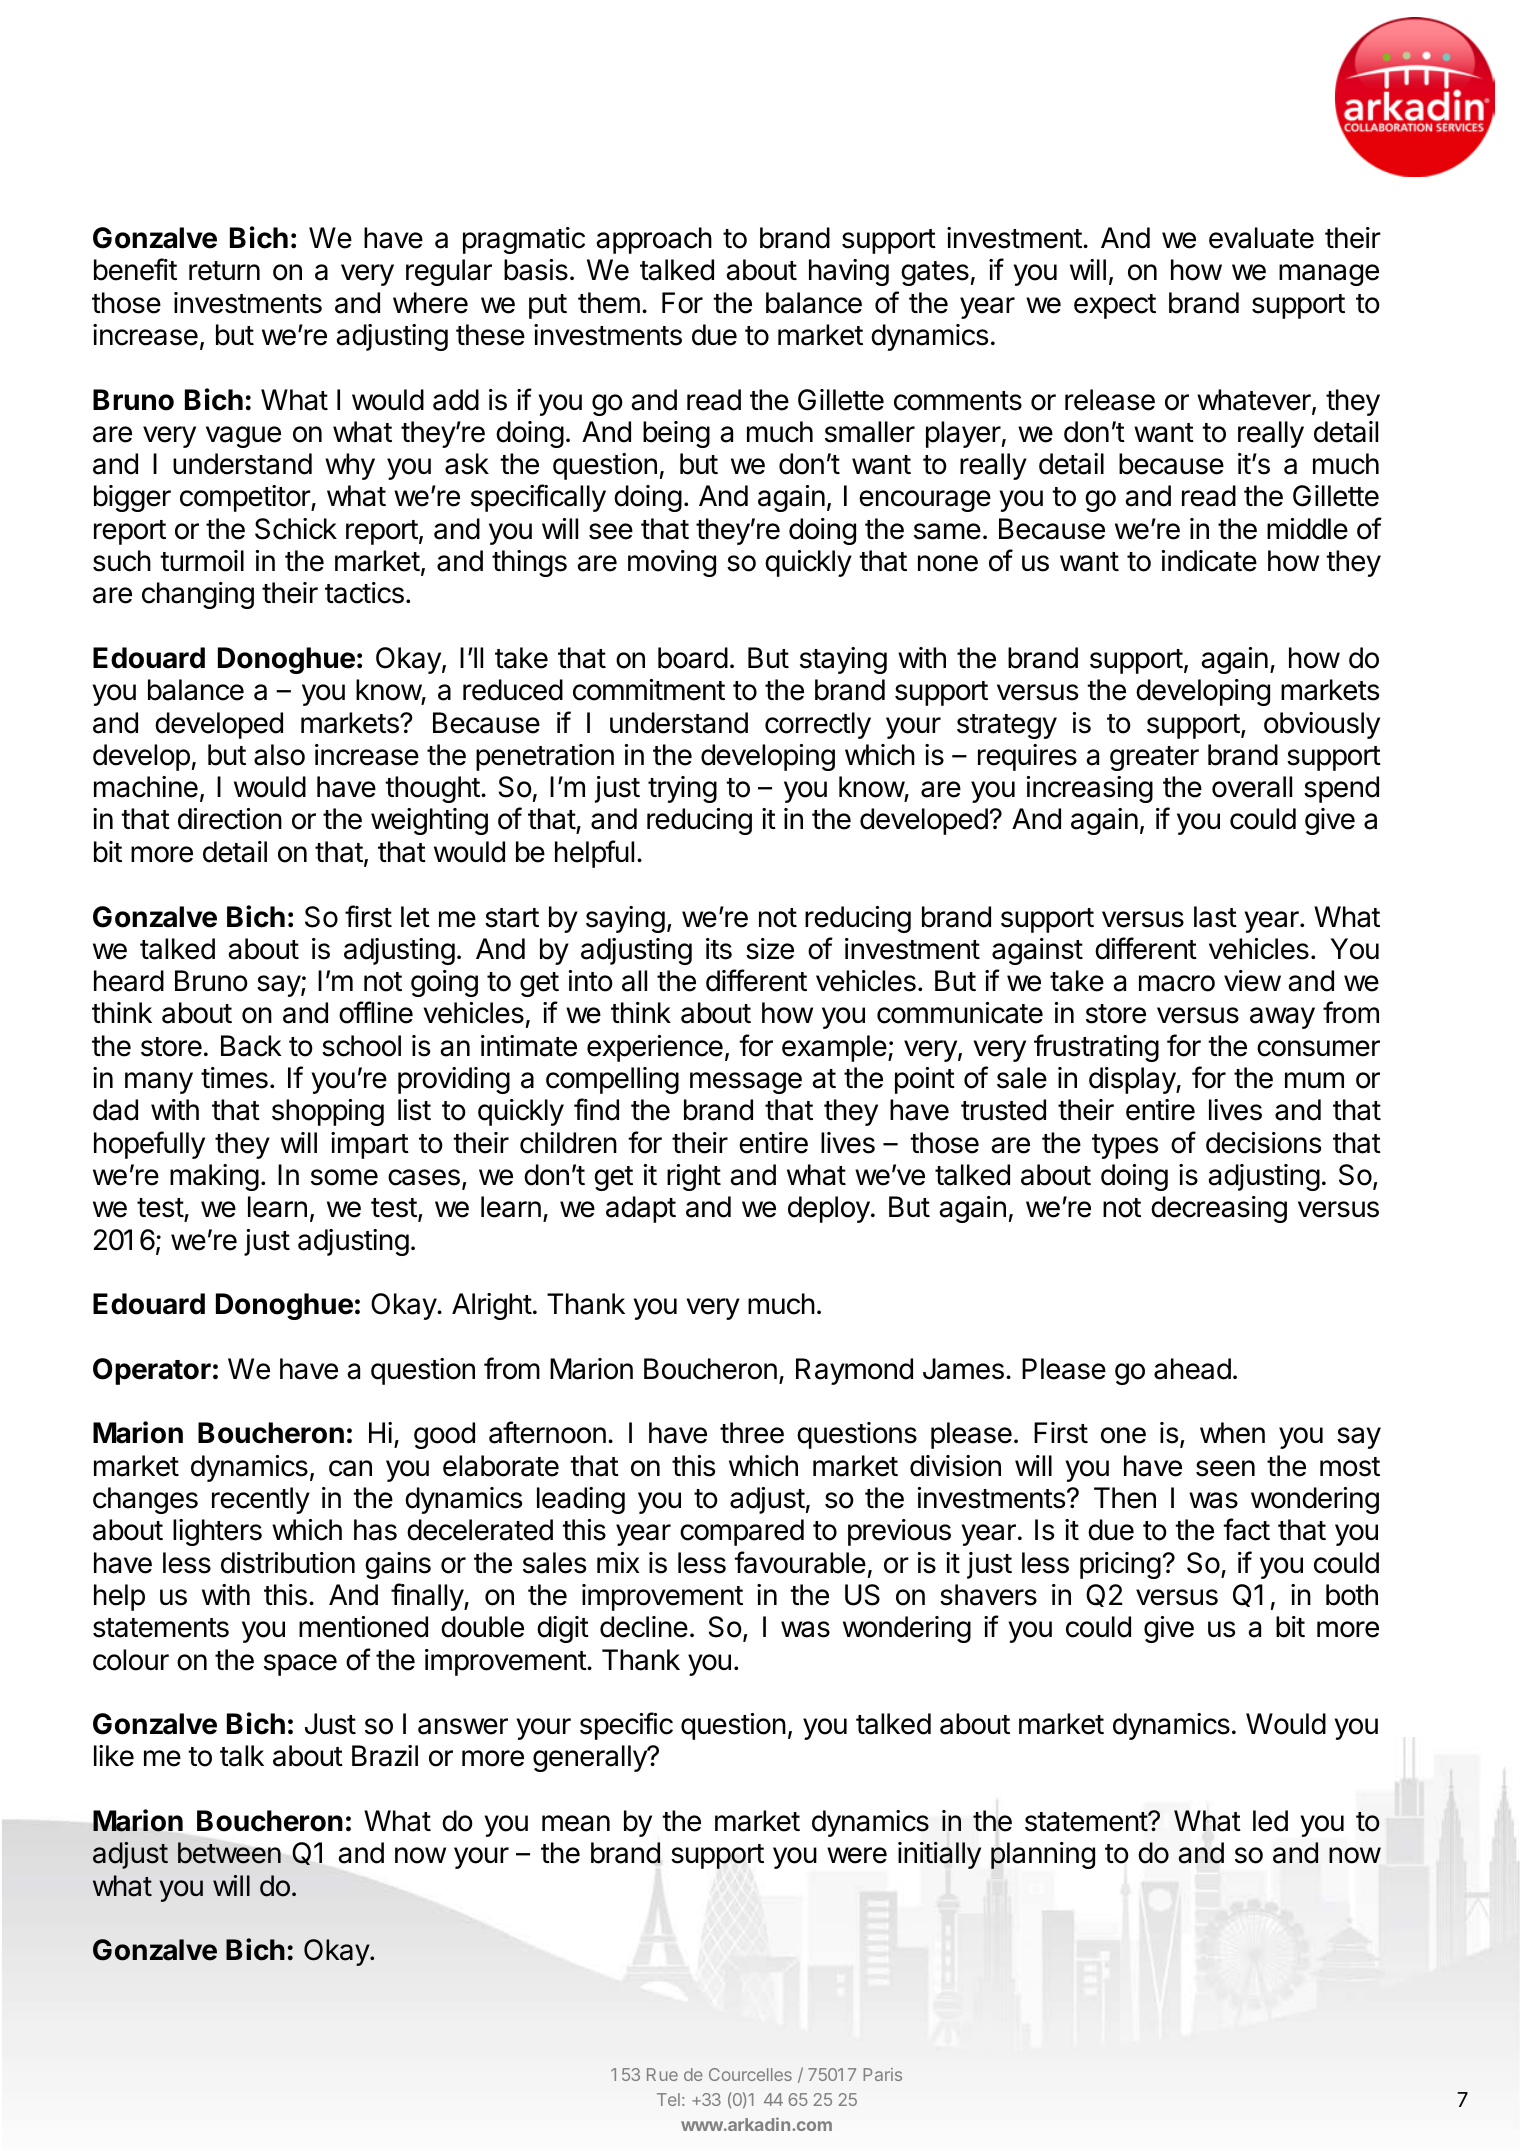  What do you see at coordinates (1219, 1209) in the screenshot?
I see `decreasing` at bounding box center [1219, 1209].
